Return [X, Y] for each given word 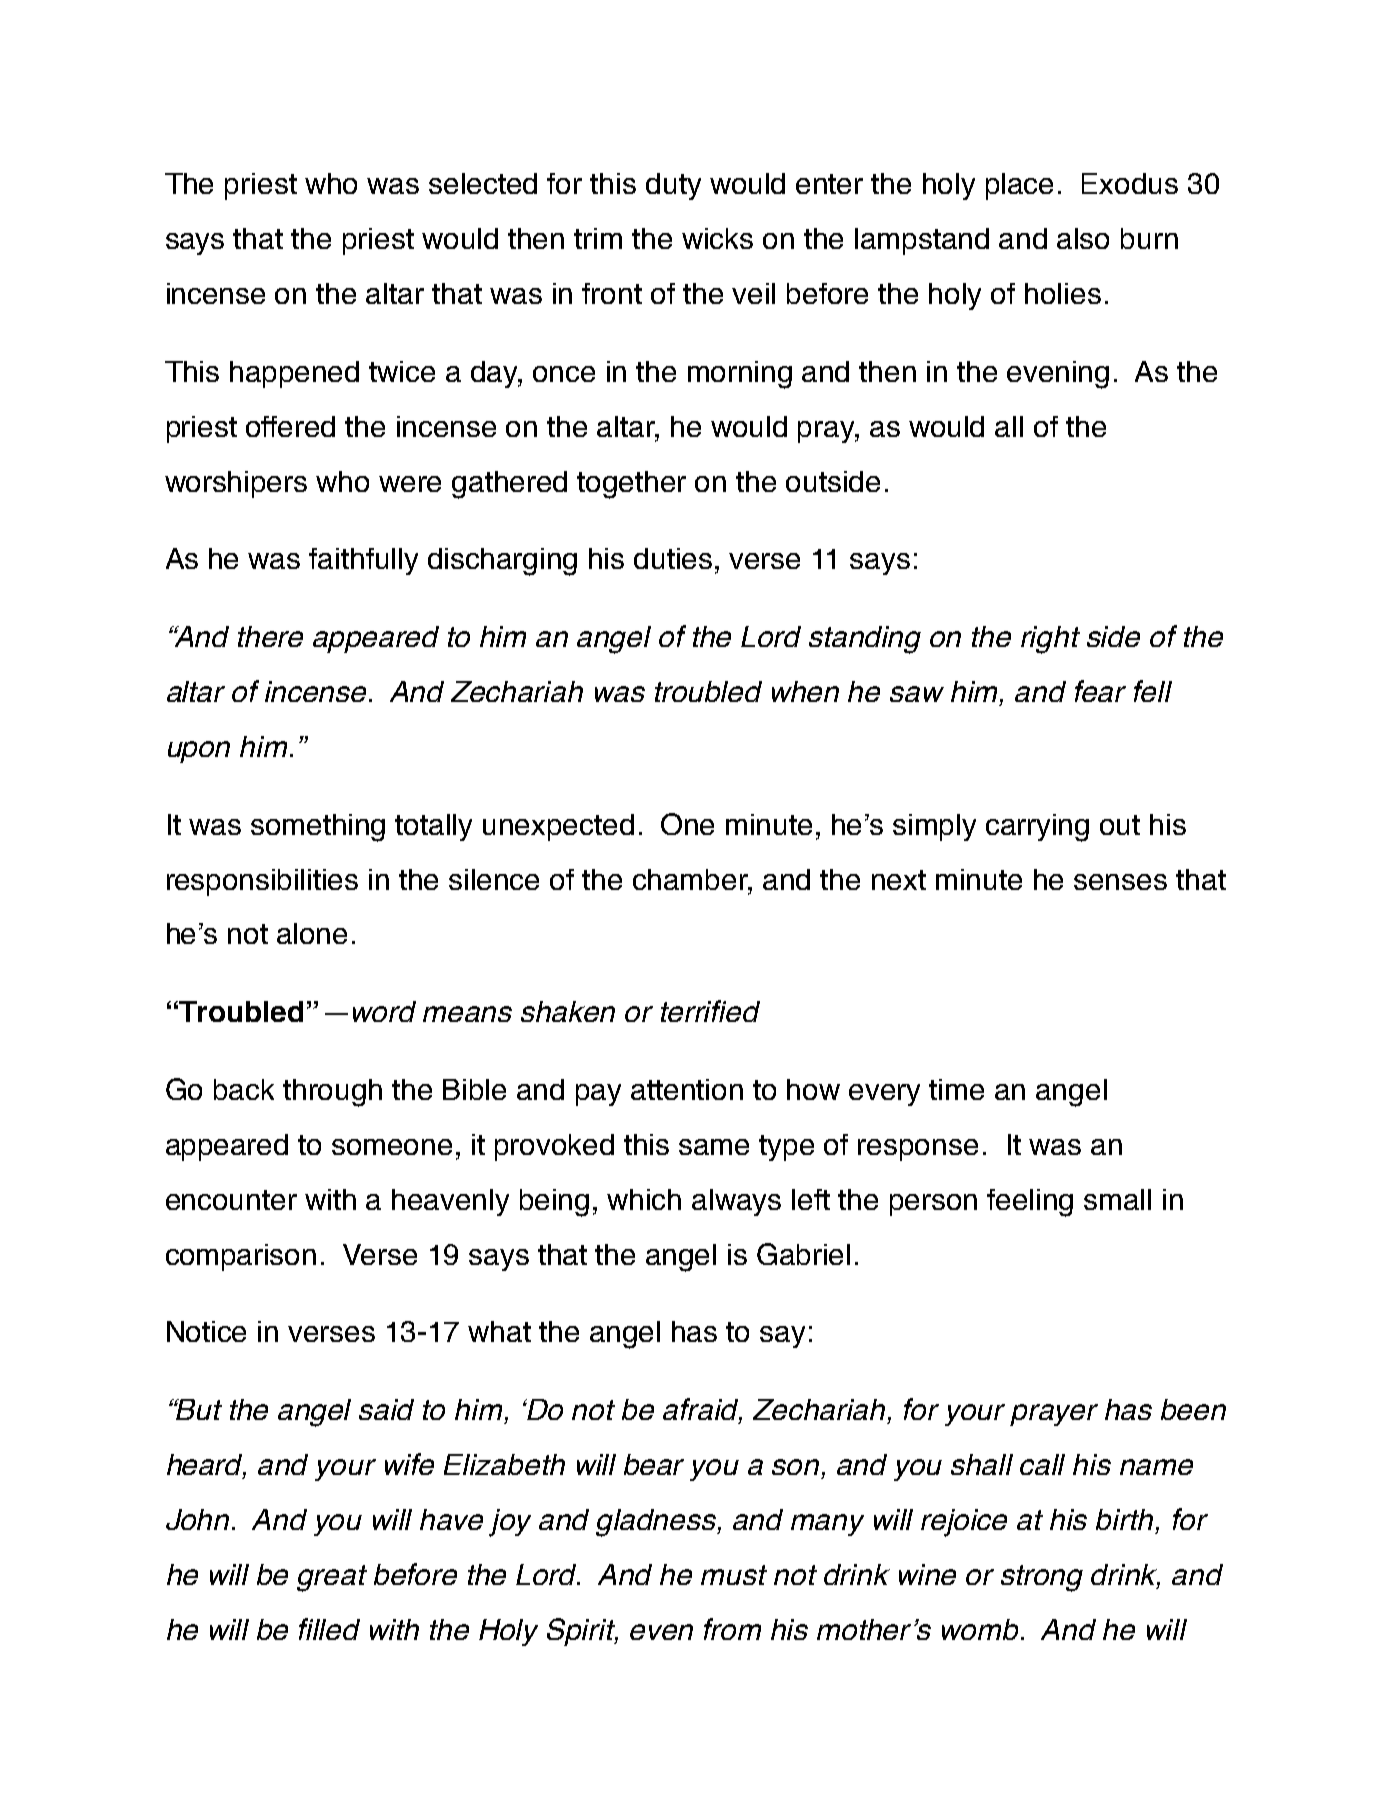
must [734, 1575]
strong [1042, 1578]
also [1083, 238]
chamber [691, 879]
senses [1120, 882]
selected [483, 183]
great [332, 1578]
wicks [717, 238]
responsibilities [262, 882]
